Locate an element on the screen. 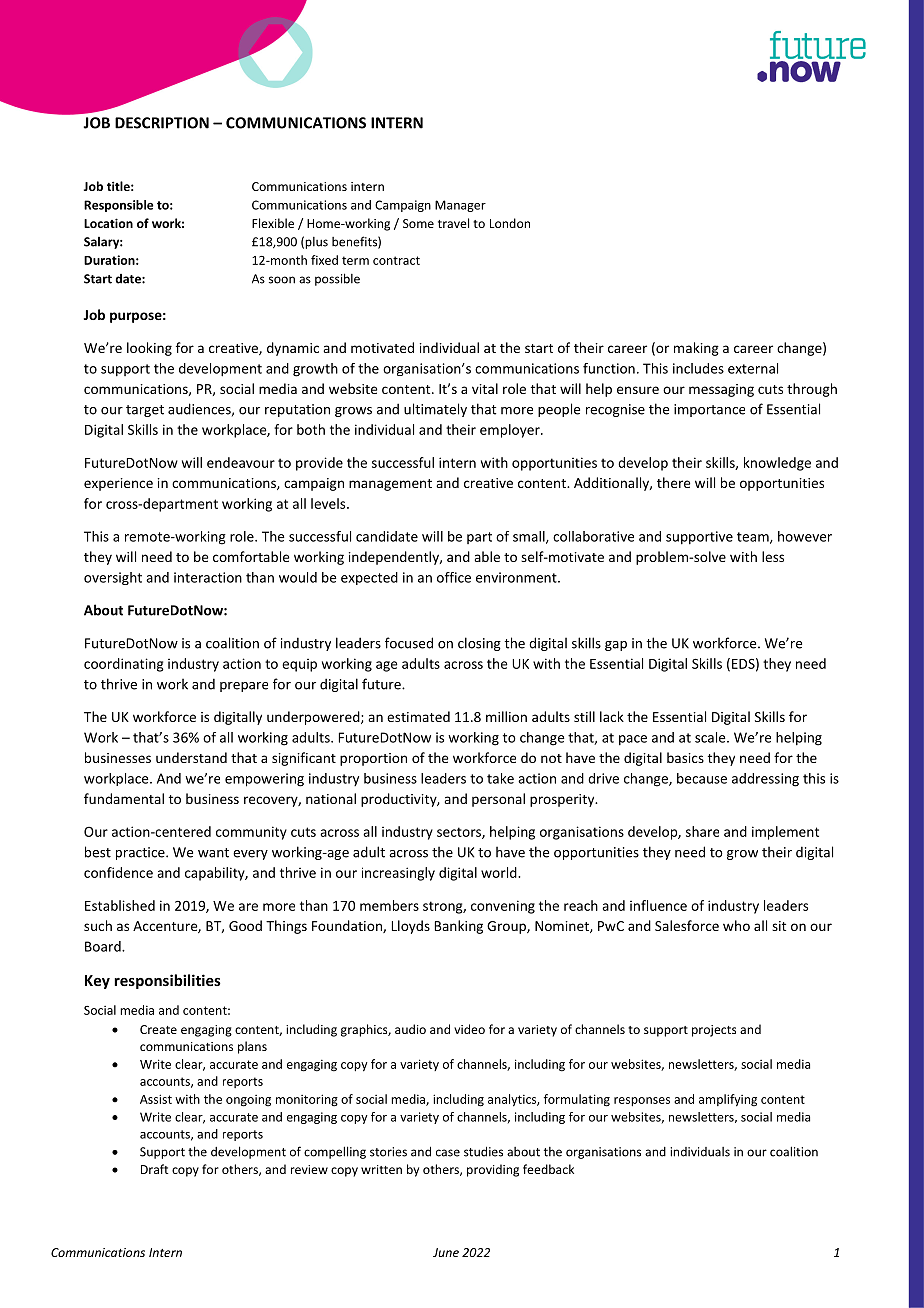  DESCRIPTION is located at coordinates (162, 123).
